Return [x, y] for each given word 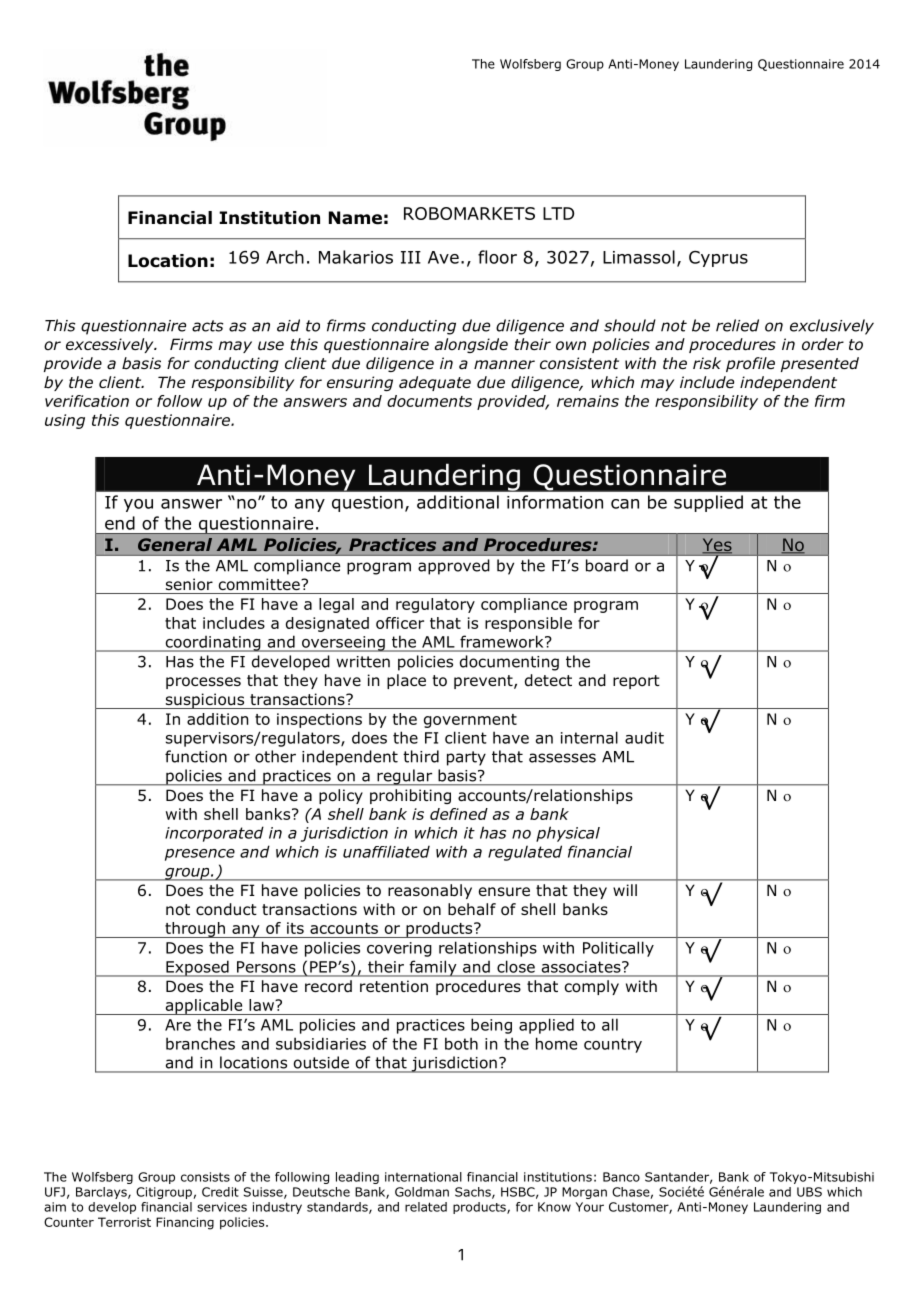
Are [178, 1025]
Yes [717, 545]
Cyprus [718, 259]
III [411, 257]
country [613, 1045]
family [433, 968]
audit [644, 737]
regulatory [435, 605]
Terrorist [124, 1222]
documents [429, 401]
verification [87, 401]
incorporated [214, 834]
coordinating [213, 644]
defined [459, 814]
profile [750, 364]
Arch [285, 257]
